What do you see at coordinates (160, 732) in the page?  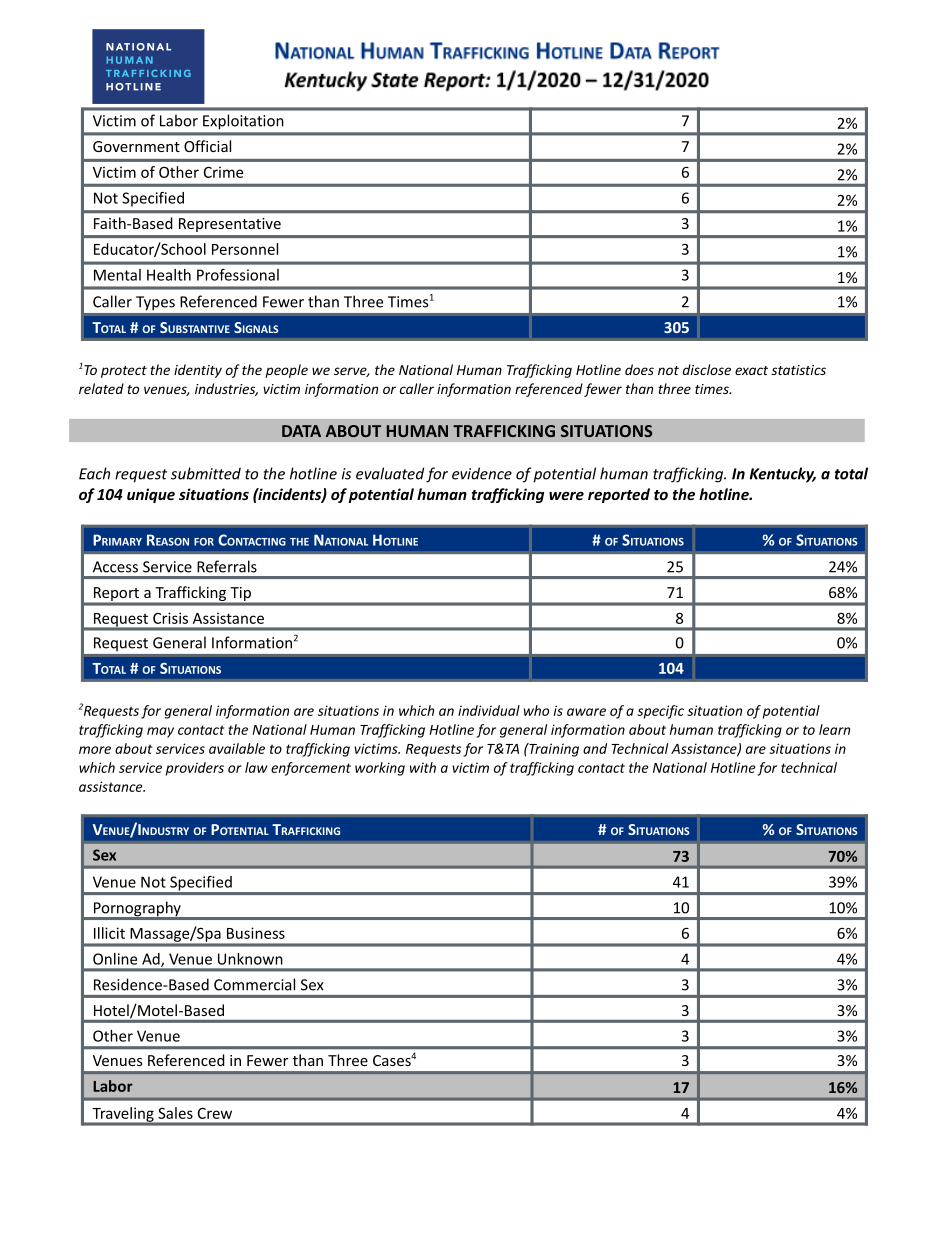 I see `may` at bounding box center [160, 732].
